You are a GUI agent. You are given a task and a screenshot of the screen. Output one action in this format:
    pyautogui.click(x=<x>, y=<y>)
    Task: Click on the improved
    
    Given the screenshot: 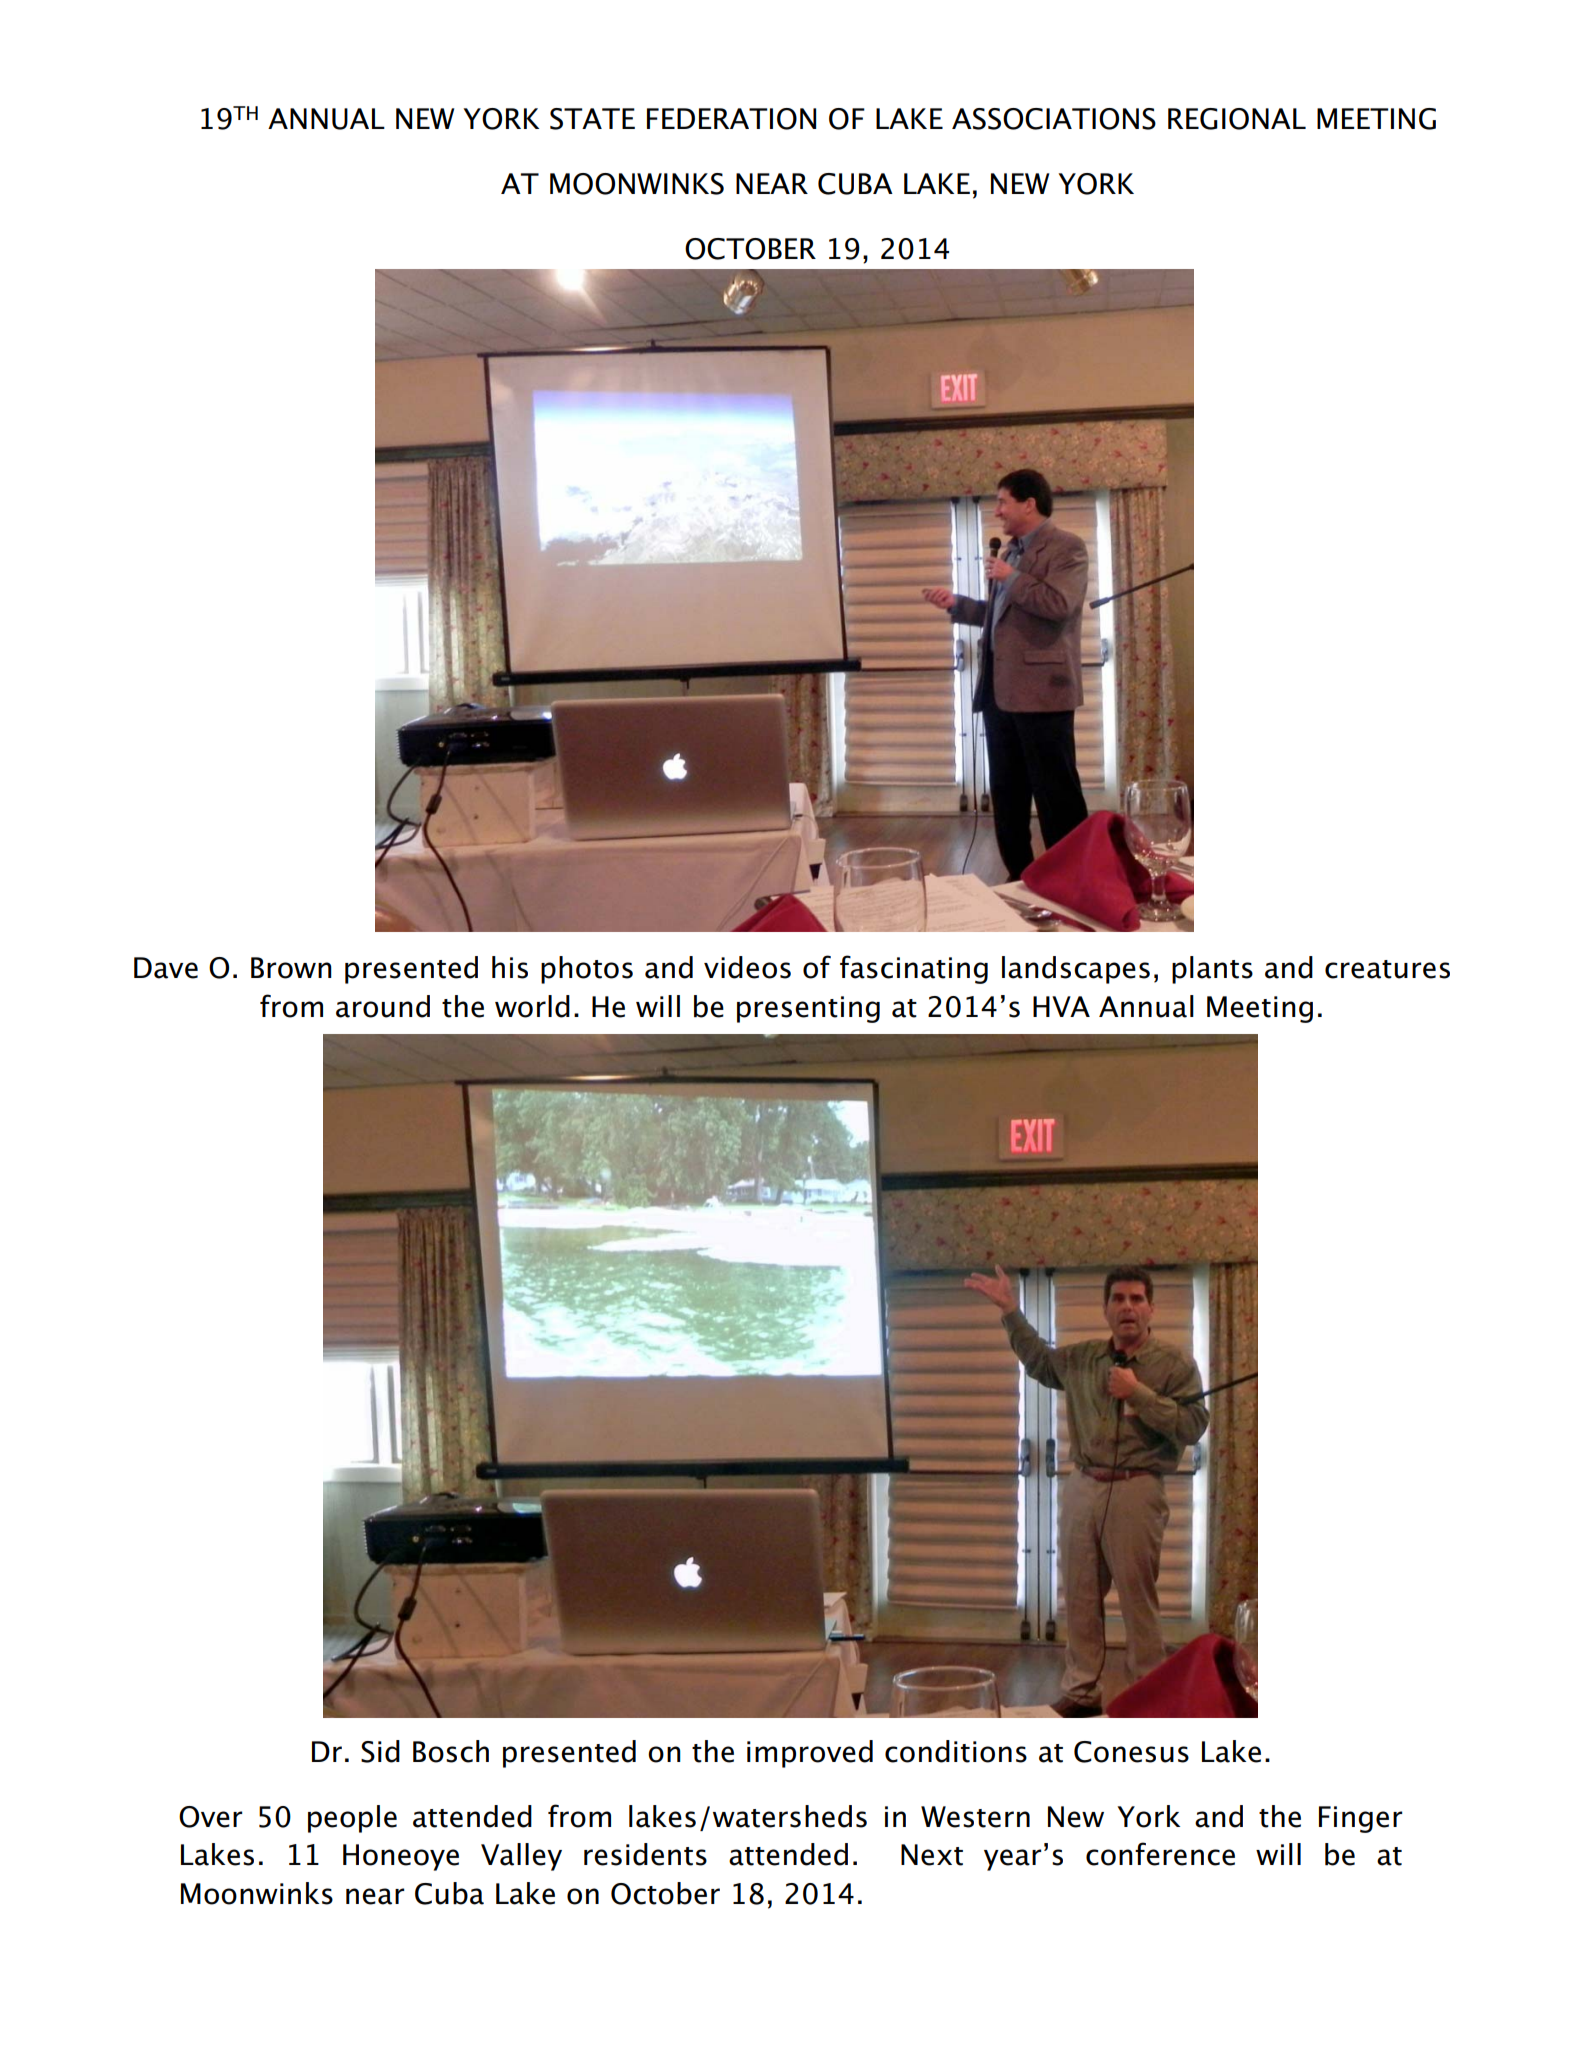 What is the action you would take?
    pyautogui.click(x=810, y=1754)
